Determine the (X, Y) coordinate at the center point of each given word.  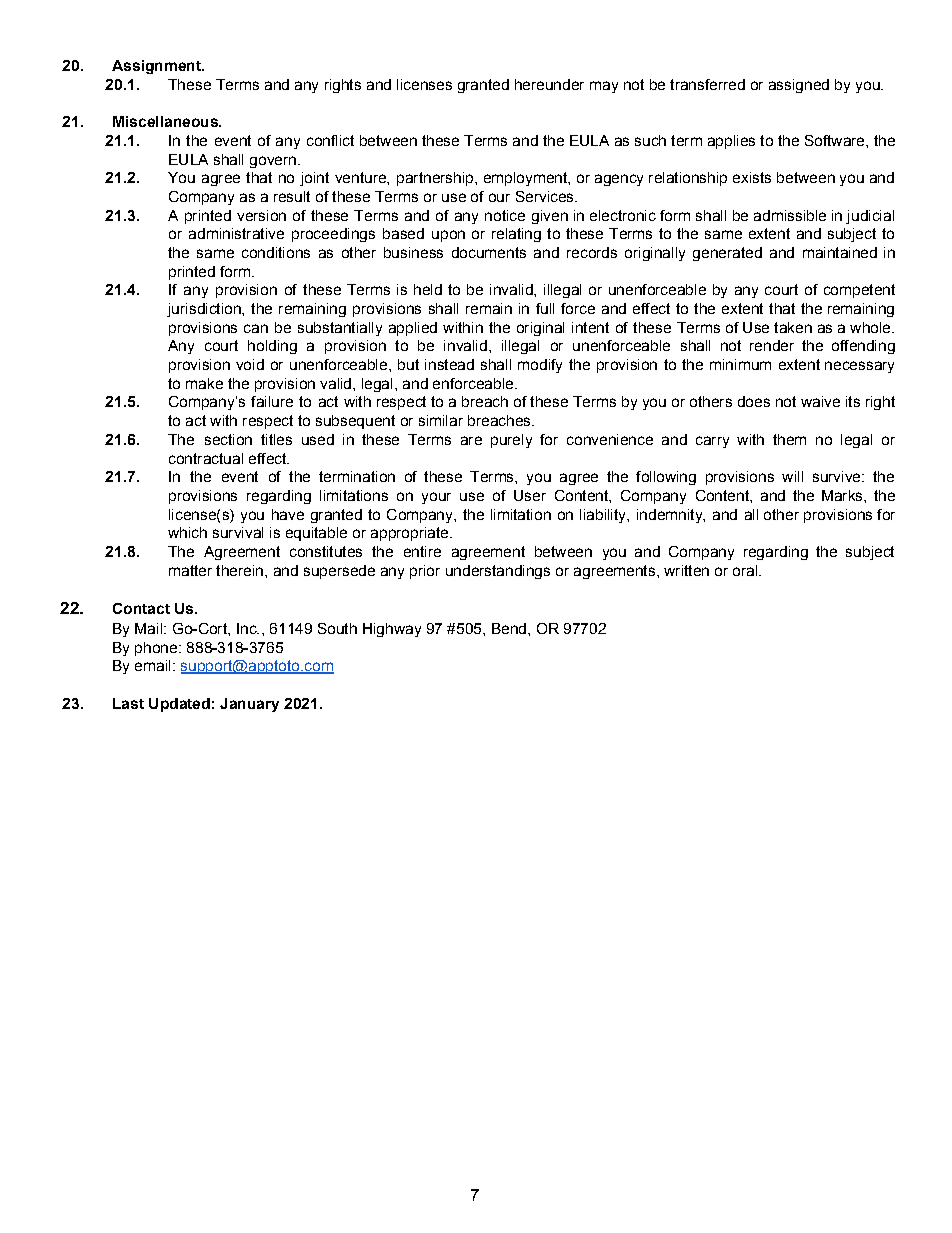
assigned (799, 86)
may (604, 87)
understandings (498, 572)
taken (793, 327)
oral (746, 570)
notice (505, 215)
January (249, 705)
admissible (790, 215)
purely (511, 441)
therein (239, 570)
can (256, 328)
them (789, 439)
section (228, 439)
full (545, 308)
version (261, 215)
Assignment (157, 67)
